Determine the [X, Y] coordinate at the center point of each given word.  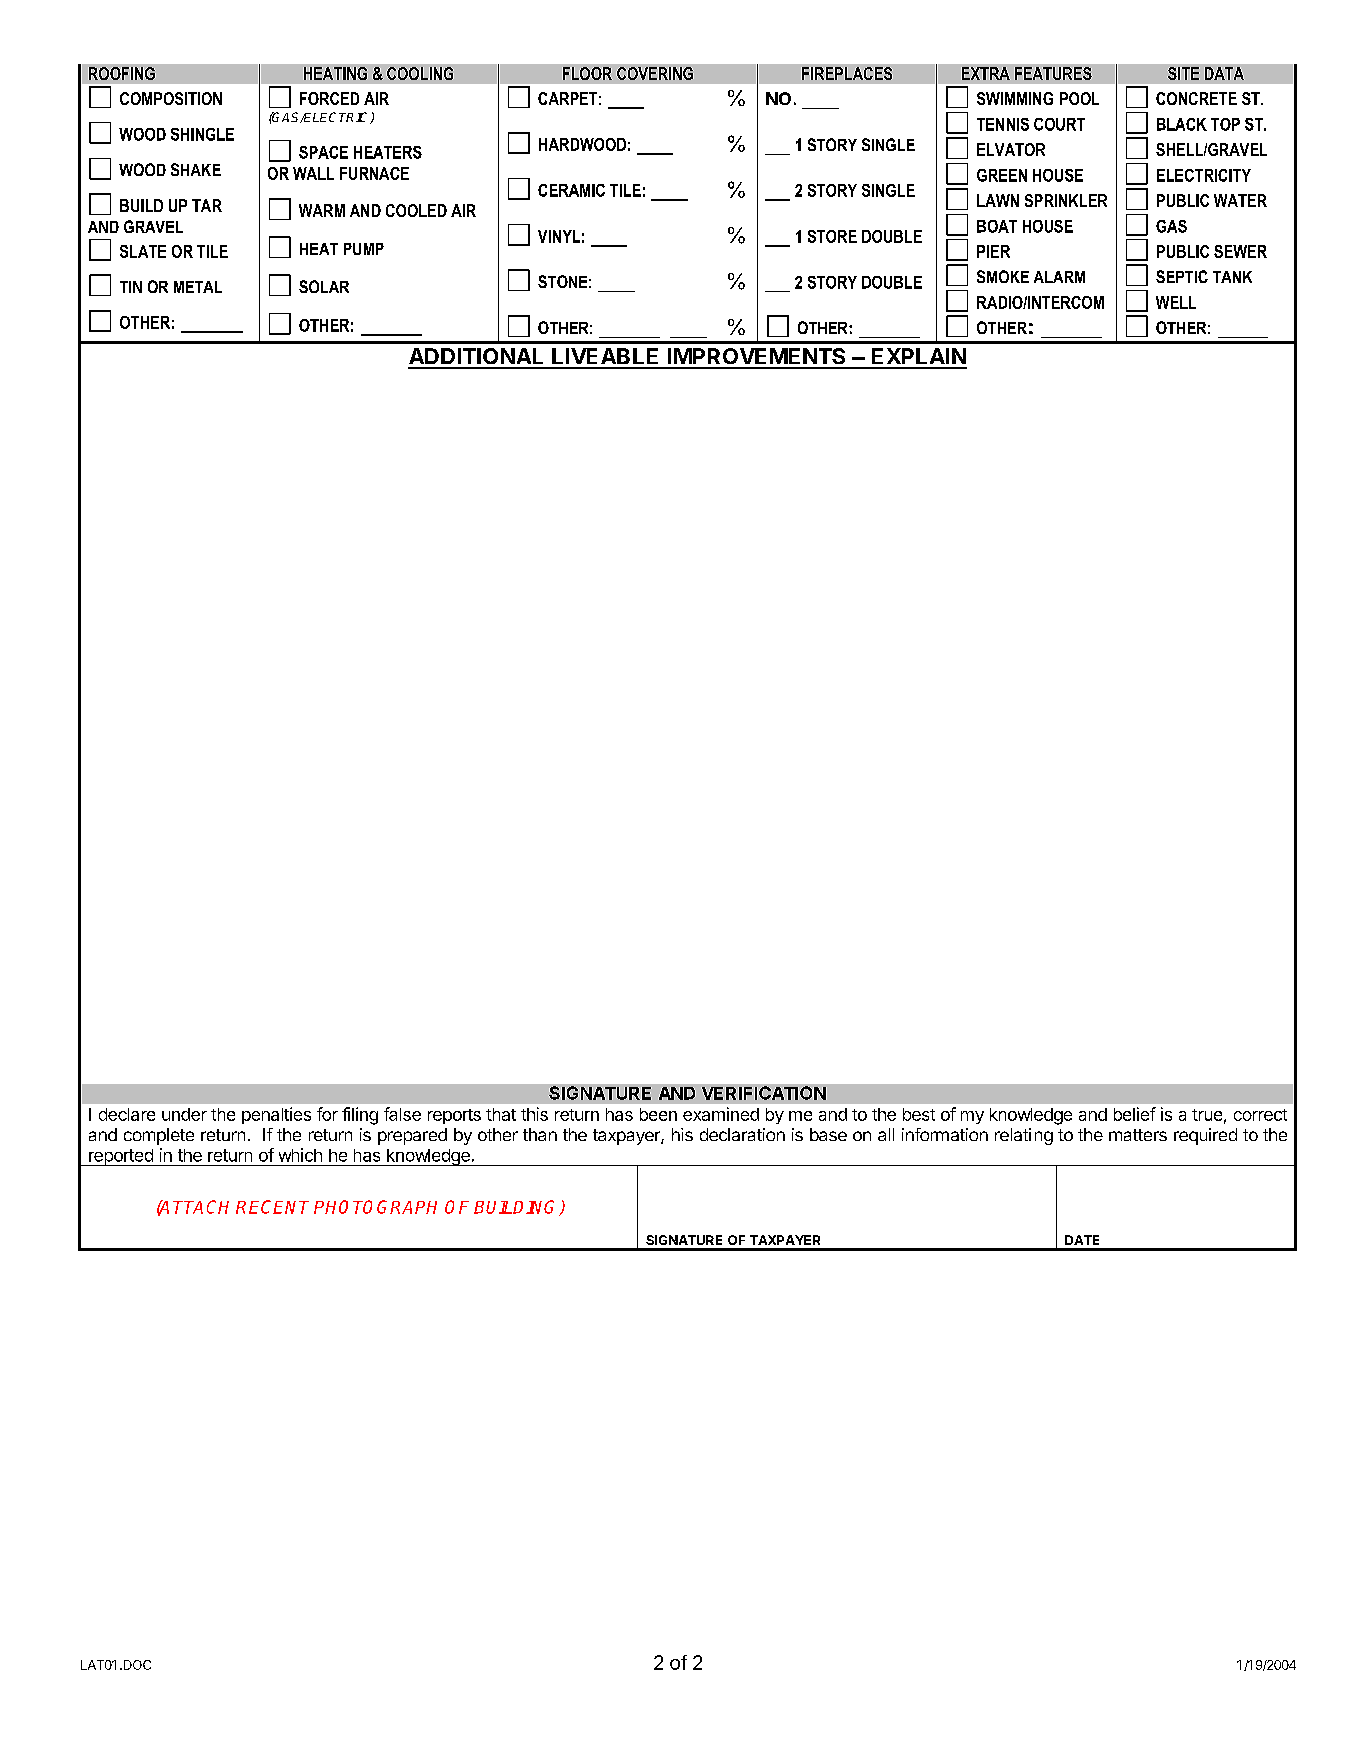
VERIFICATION [764, 1093]
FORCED [329, 98]
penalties [276, 1115]
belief [1135, 1114]
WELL [1176, 302]
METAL [198, 287]
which [300, 1155]
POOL [1079, 98]
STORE [832, 236]
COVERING [655, 73]
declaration [742, 1134]
